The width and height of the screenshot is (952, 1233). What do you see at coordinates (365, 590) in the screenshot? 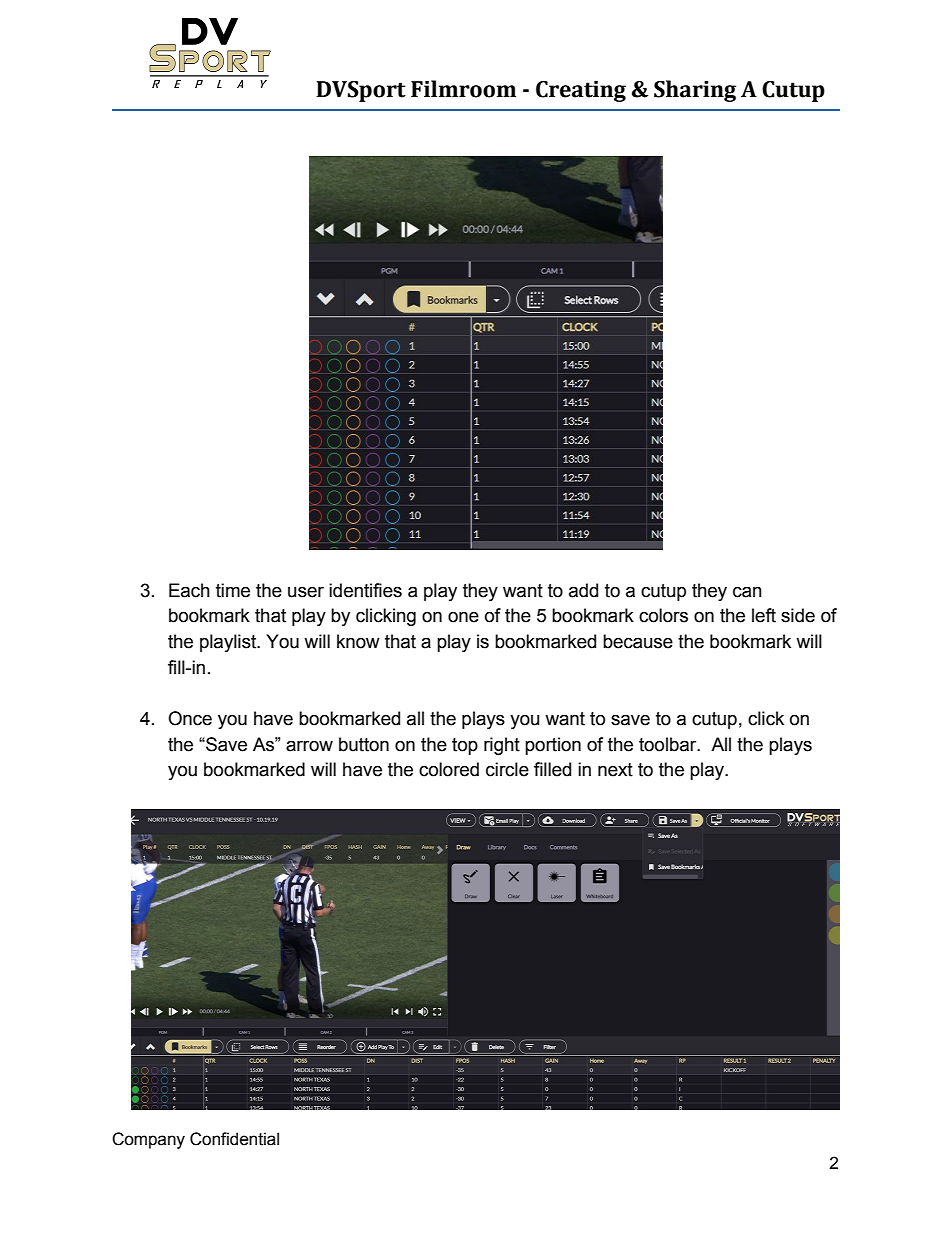
I see `identifies` at bounding box center [365, 590].
